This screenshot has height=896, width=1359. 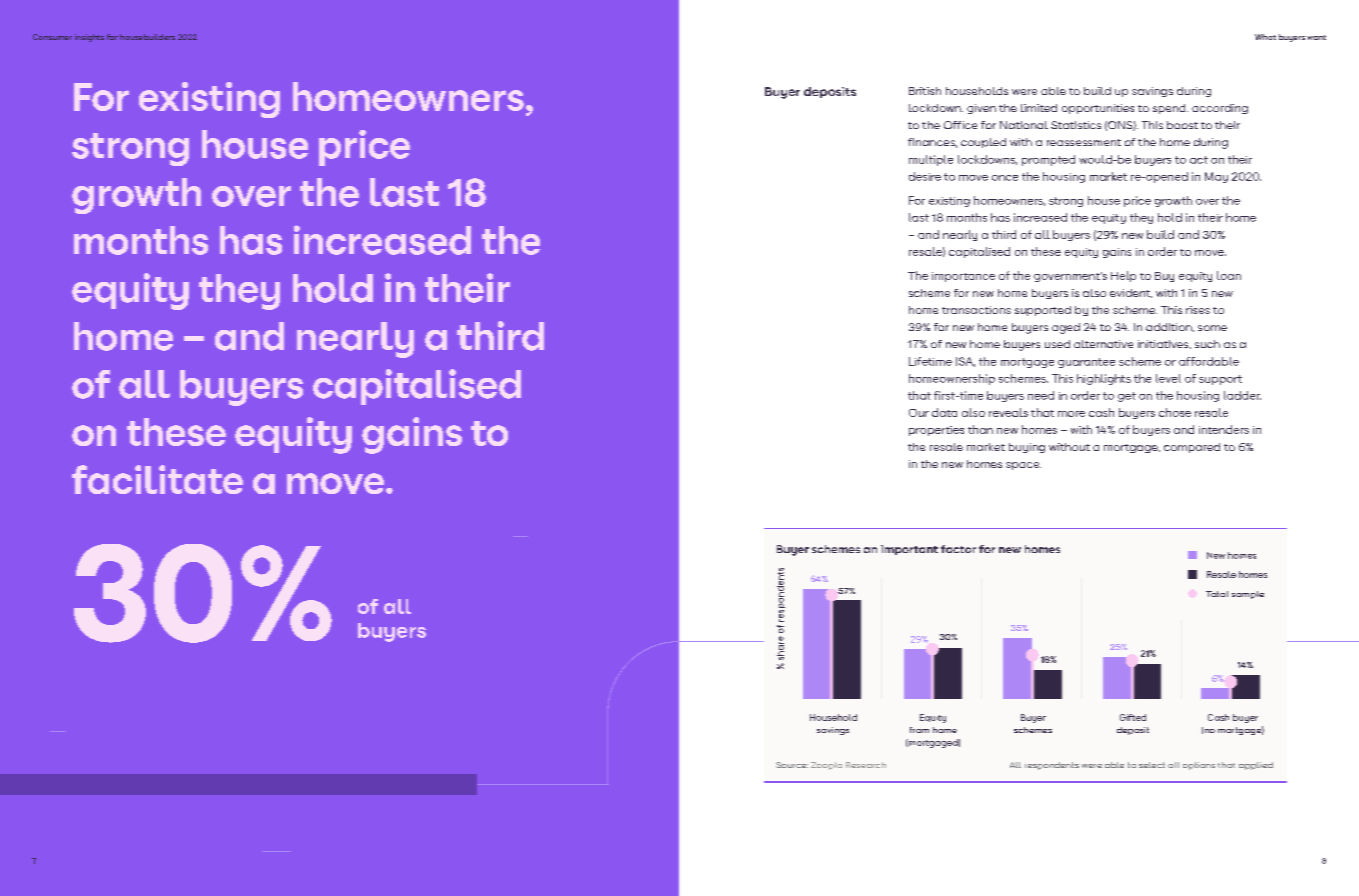 What do you see at coordinates (1175, 412) in the screenshot?
I see `chose` at bounding box center [1175, 412].
